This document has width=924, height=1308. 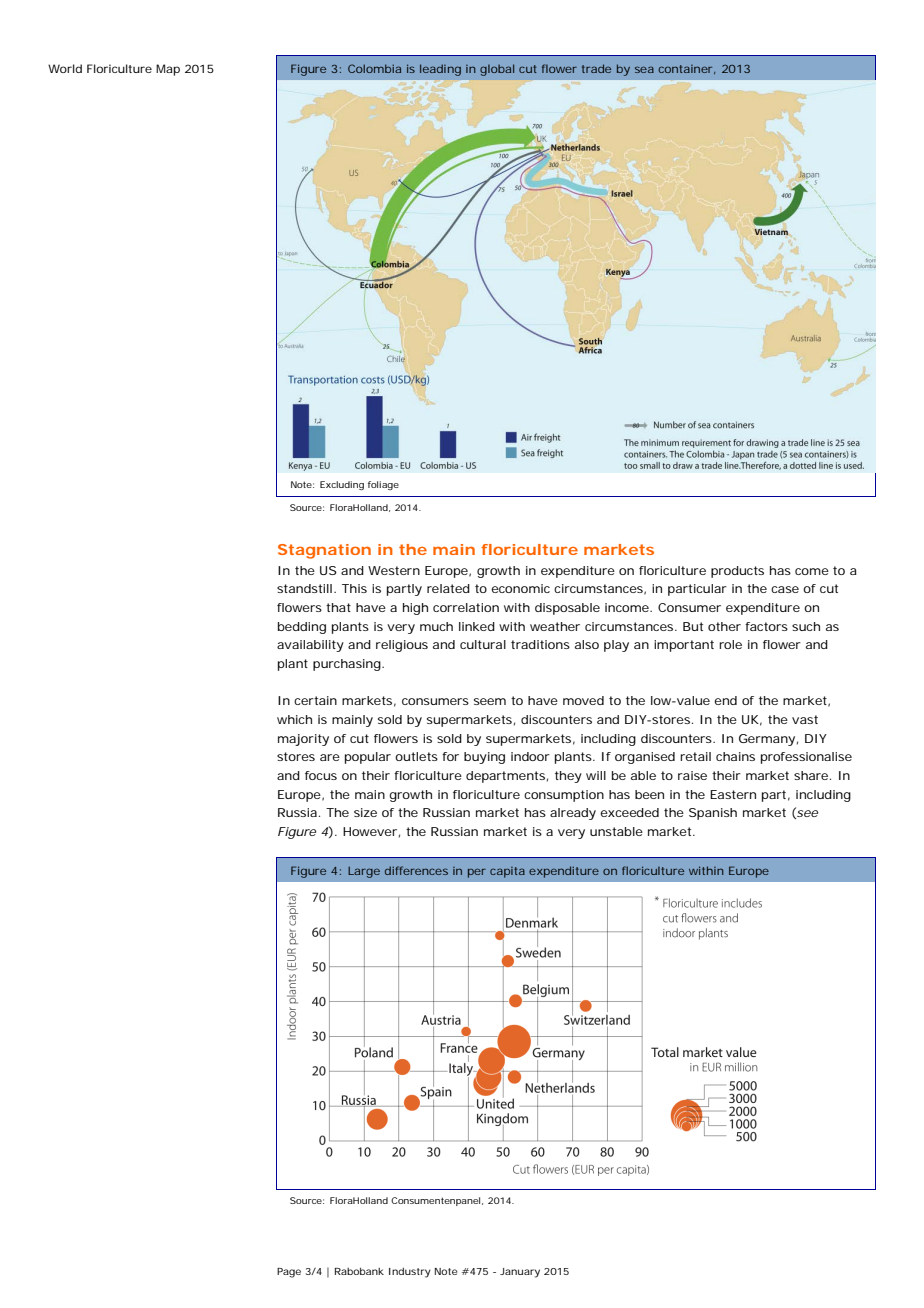 What do you see at coordinates (364, 872) in the document?
I see `Large` at bounding box center [364, 872].
